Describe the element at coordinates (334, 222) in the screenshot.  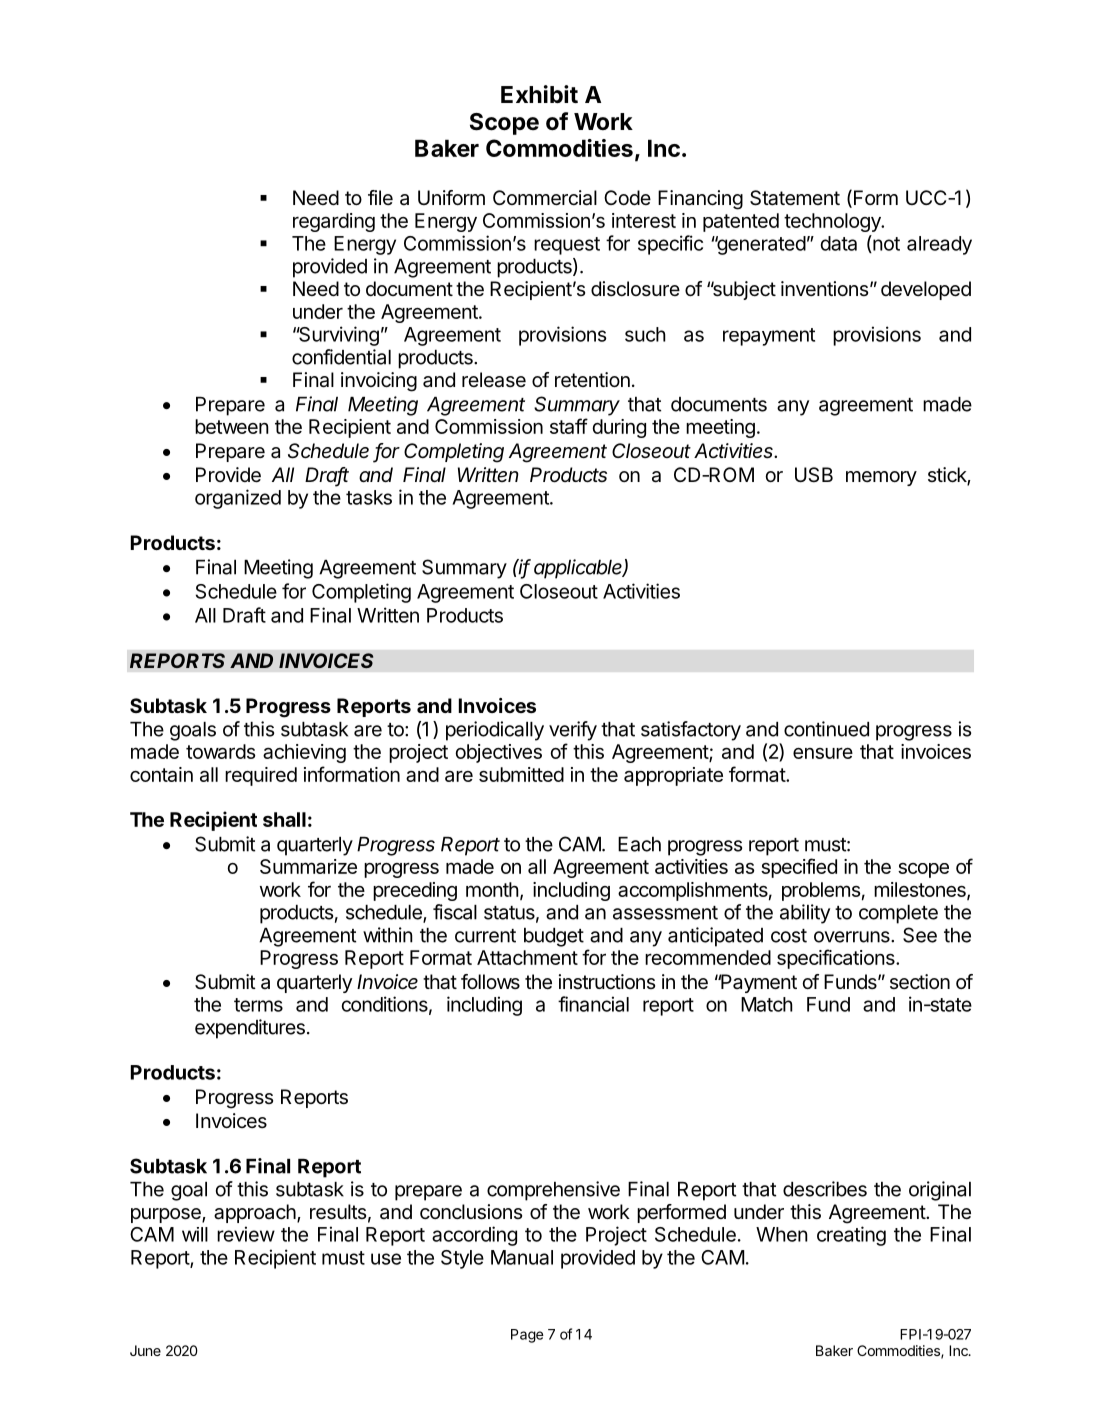
I see `regarding` at that location.
